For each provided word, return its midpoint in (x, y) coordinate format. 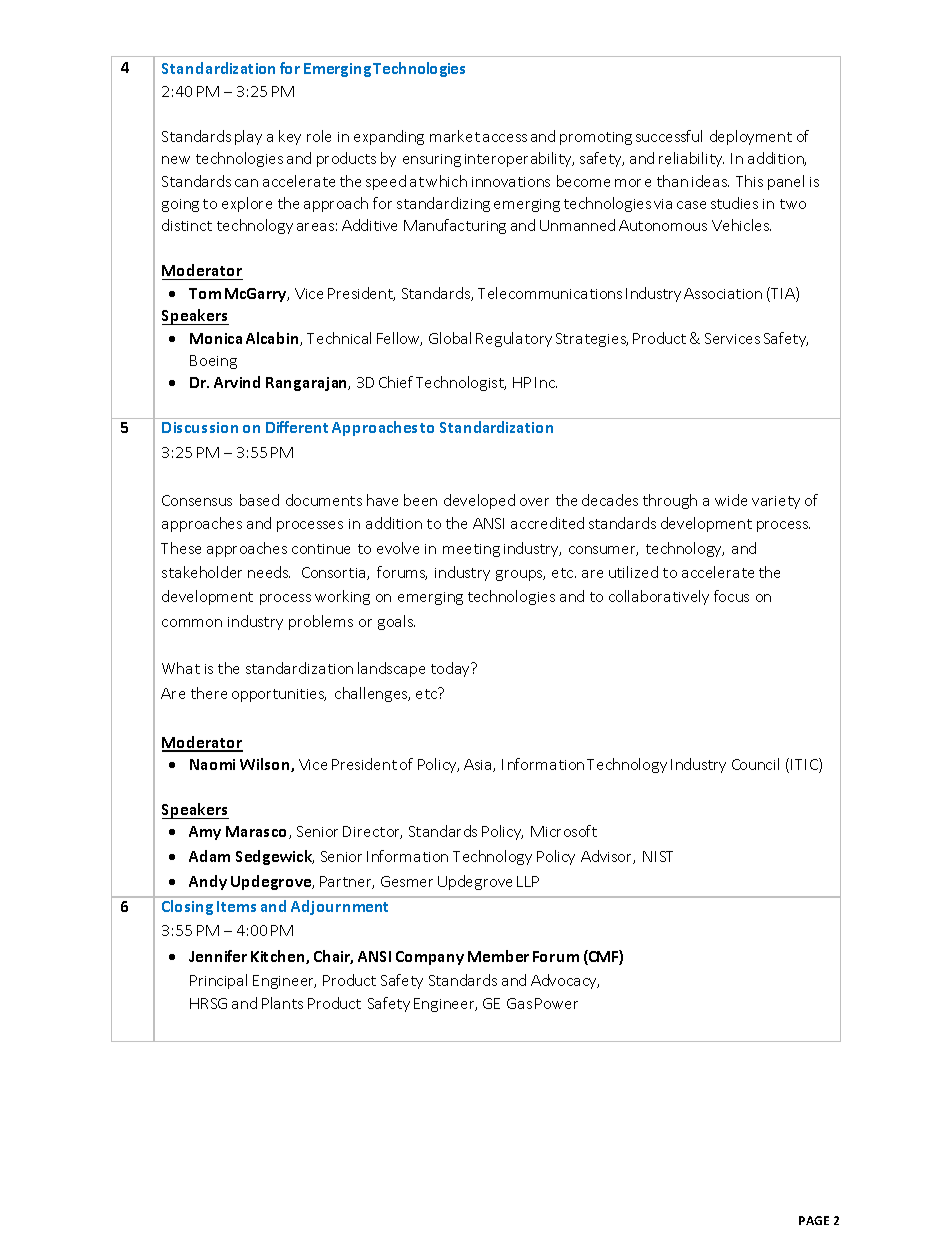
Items (236, 906)
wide (731, 500)
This (749, 181)
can (246, 183)
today (452, 669)
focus (731, 596)
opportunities (279, 695)
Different (297, 427)
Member (498, 956)
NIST (658, 856)
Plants (282, 1003)
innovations (511, 182)
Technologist (461, 383)
